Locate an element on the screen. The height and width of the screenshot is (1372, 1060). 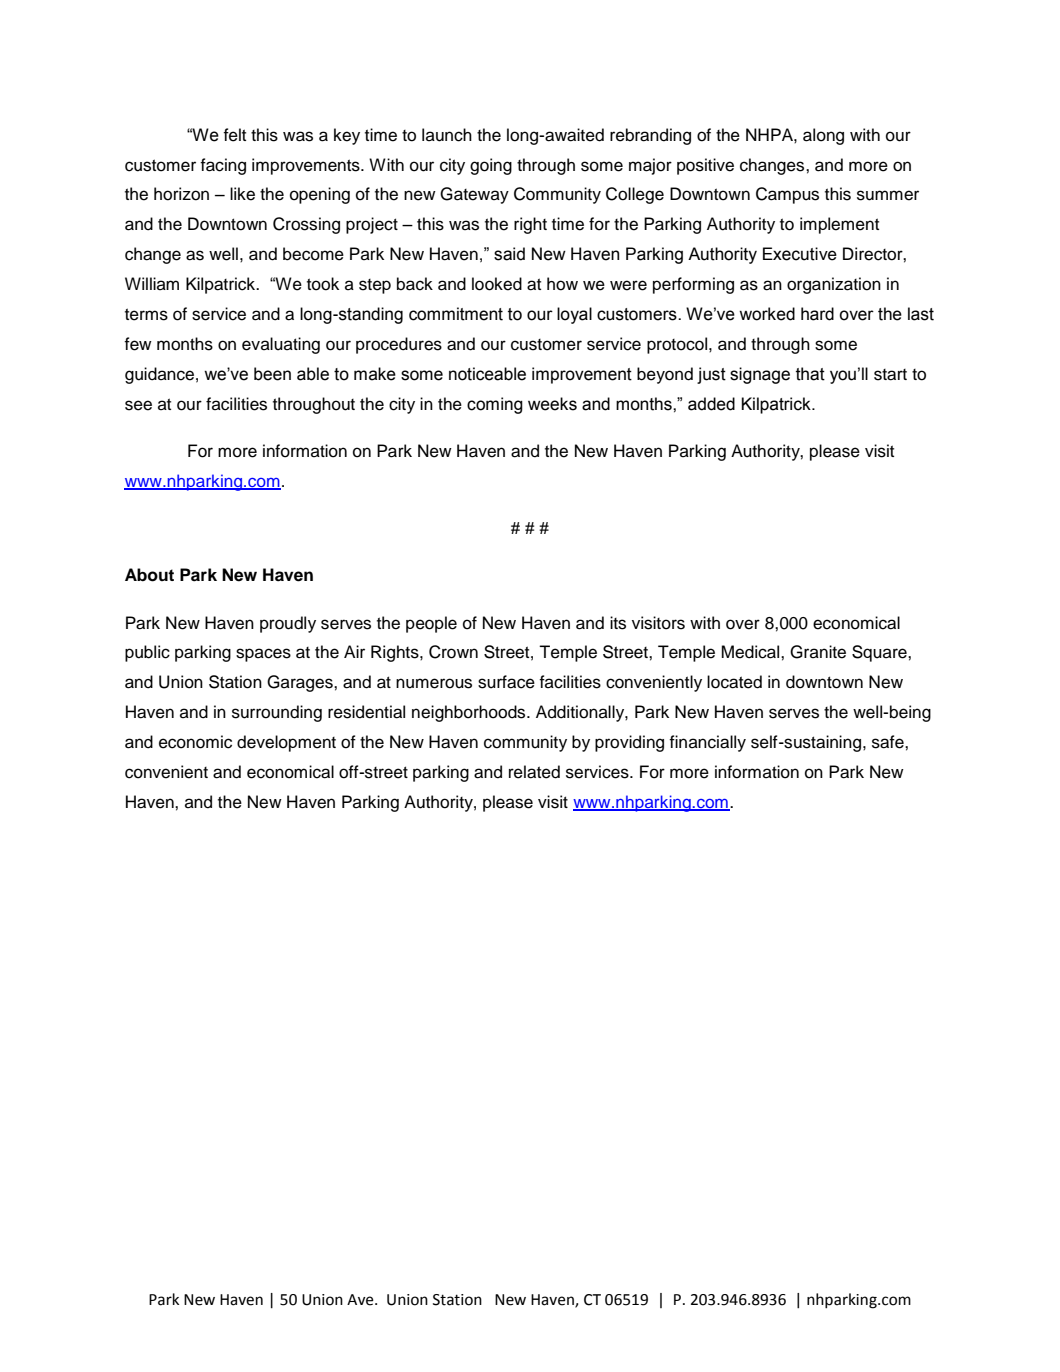
going is located at coordinates (491, 166).
